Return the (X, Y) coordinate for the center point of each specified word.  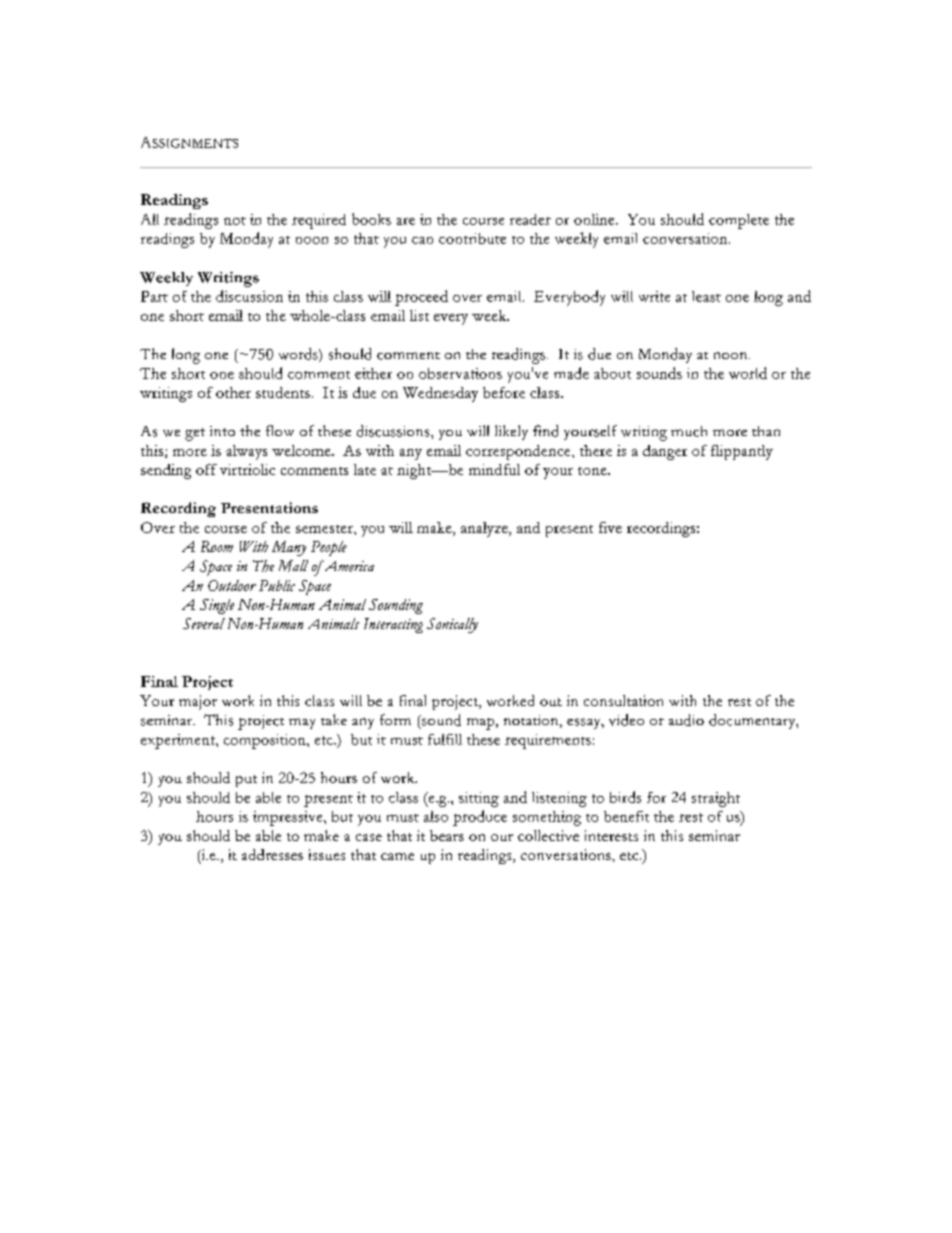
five (610, 527)
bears (447, 835)
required (319, 221)
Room (217, 546)
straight (716, 799)
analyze (485, 529)
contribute (472, 238)
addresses (272, 854)
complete (739, 221)
